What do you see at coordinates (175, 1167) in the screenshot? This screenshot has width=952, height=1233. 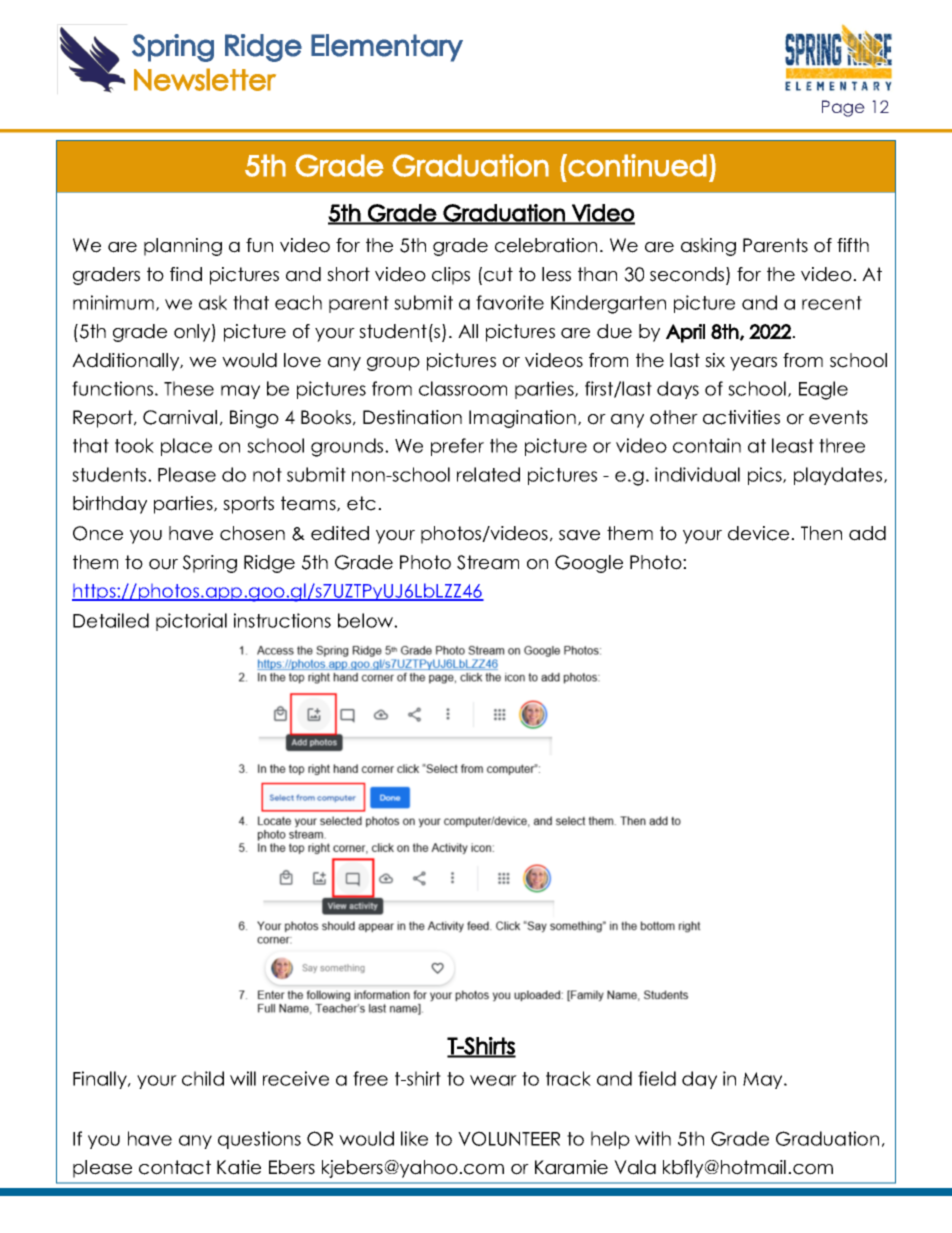 I see `contact` at bounding box center [175, 1167].
